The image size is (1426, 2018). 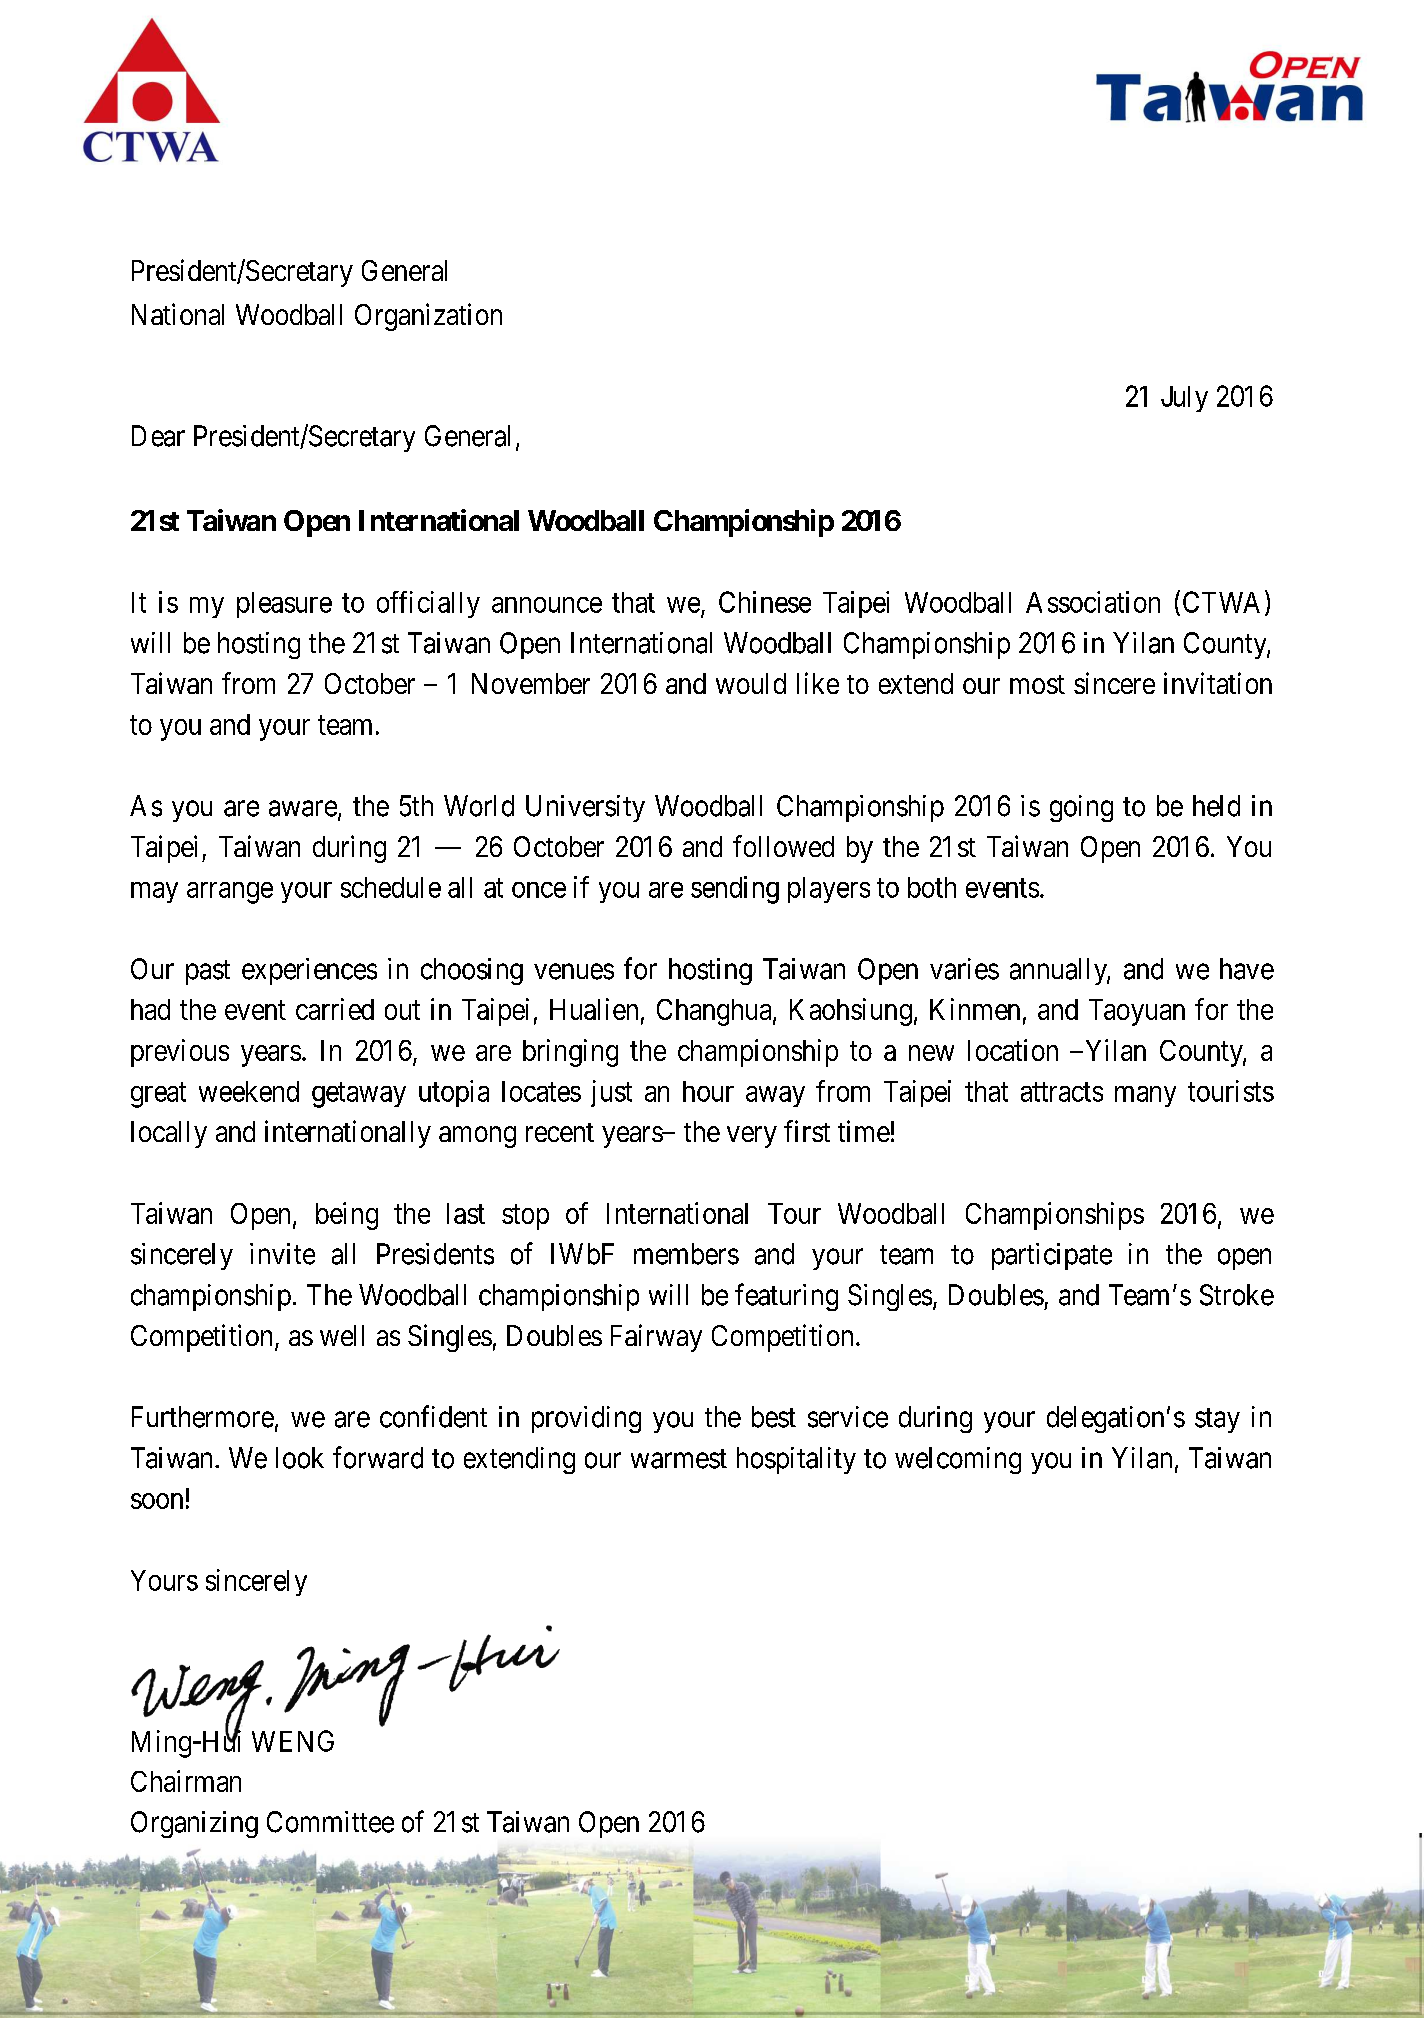 What do you see at coordinates (1052, 1256) in the screenshot?
I see `participate` at bounding box center [1052, 1256].
